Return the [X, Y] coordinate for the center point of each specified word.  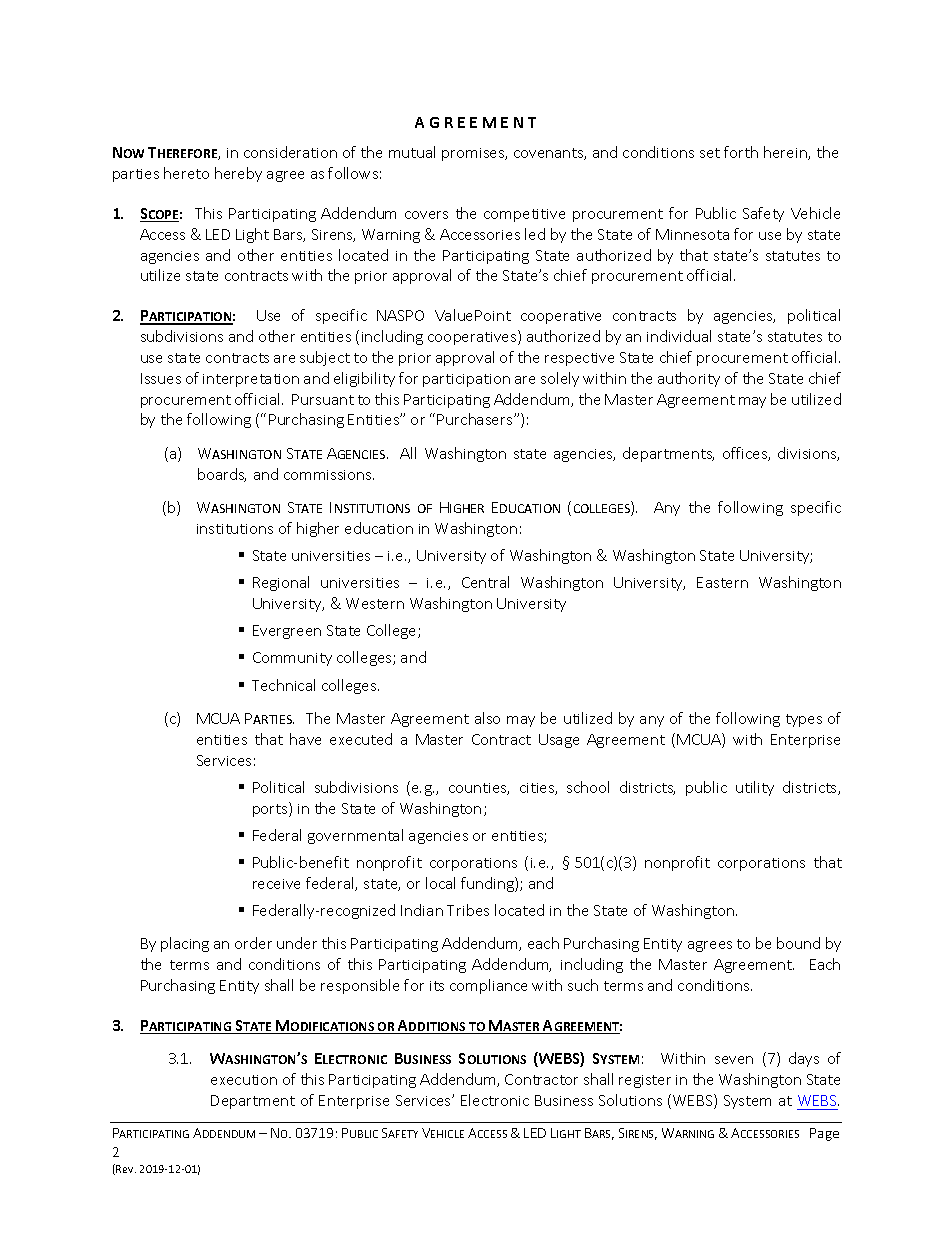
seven [734, 1060]
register [645, 1081]
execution [244, 1080]
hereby [238, 174]
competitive [524, 215]
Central [485, 582]
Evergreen [287, 632]
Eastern [722, 582]
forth [741, 152]
